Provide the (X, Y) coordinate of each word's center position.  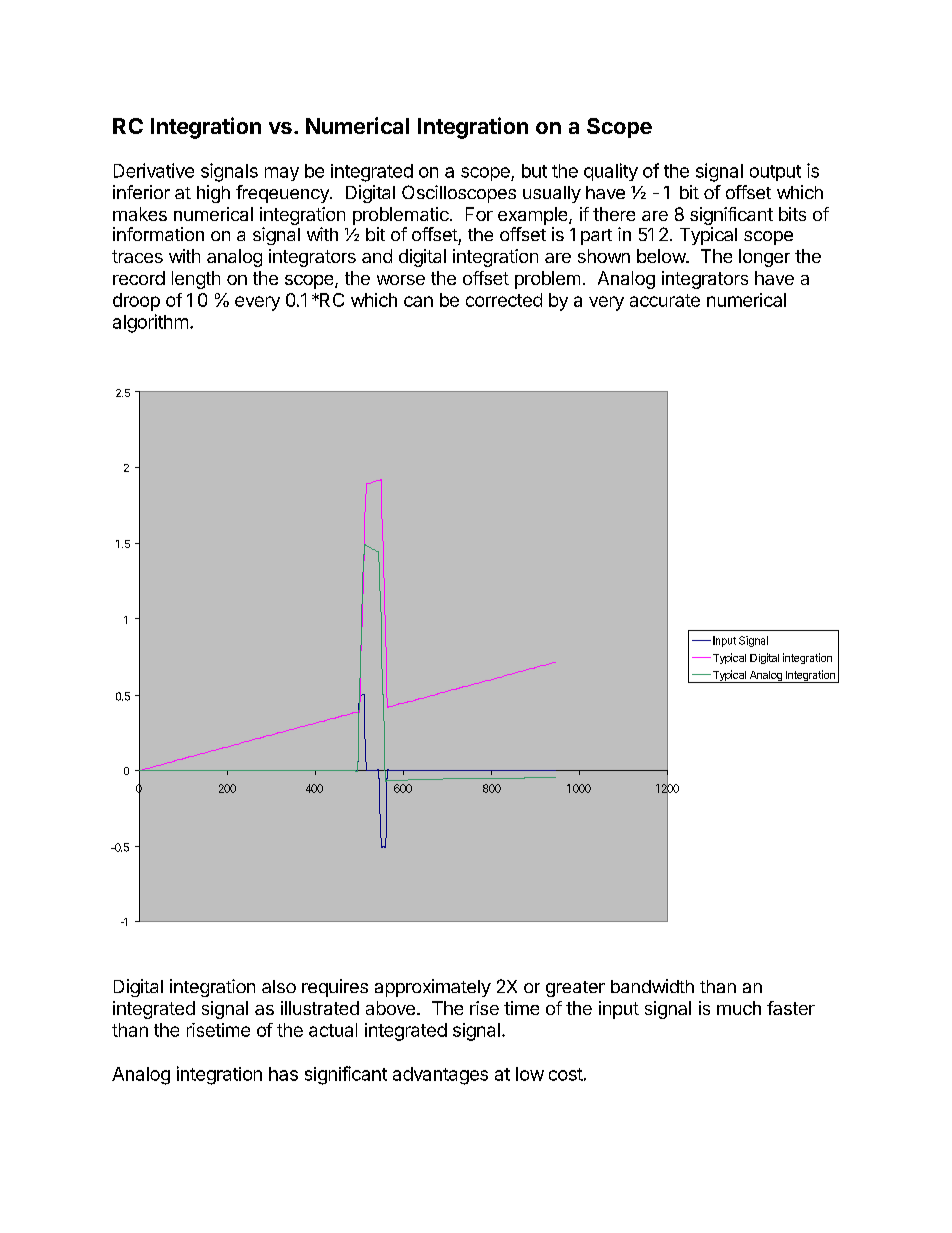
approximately (433, 988)
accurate (665, 300)
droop (136, 302)
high (213, 194)
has (283, 1074)
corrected (504, 300)
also (279, 986)
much (739, 1008)
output (775, 173)
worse (401, 280)
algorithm (150, 323)
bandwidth (652, 986)
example (534, 216)
